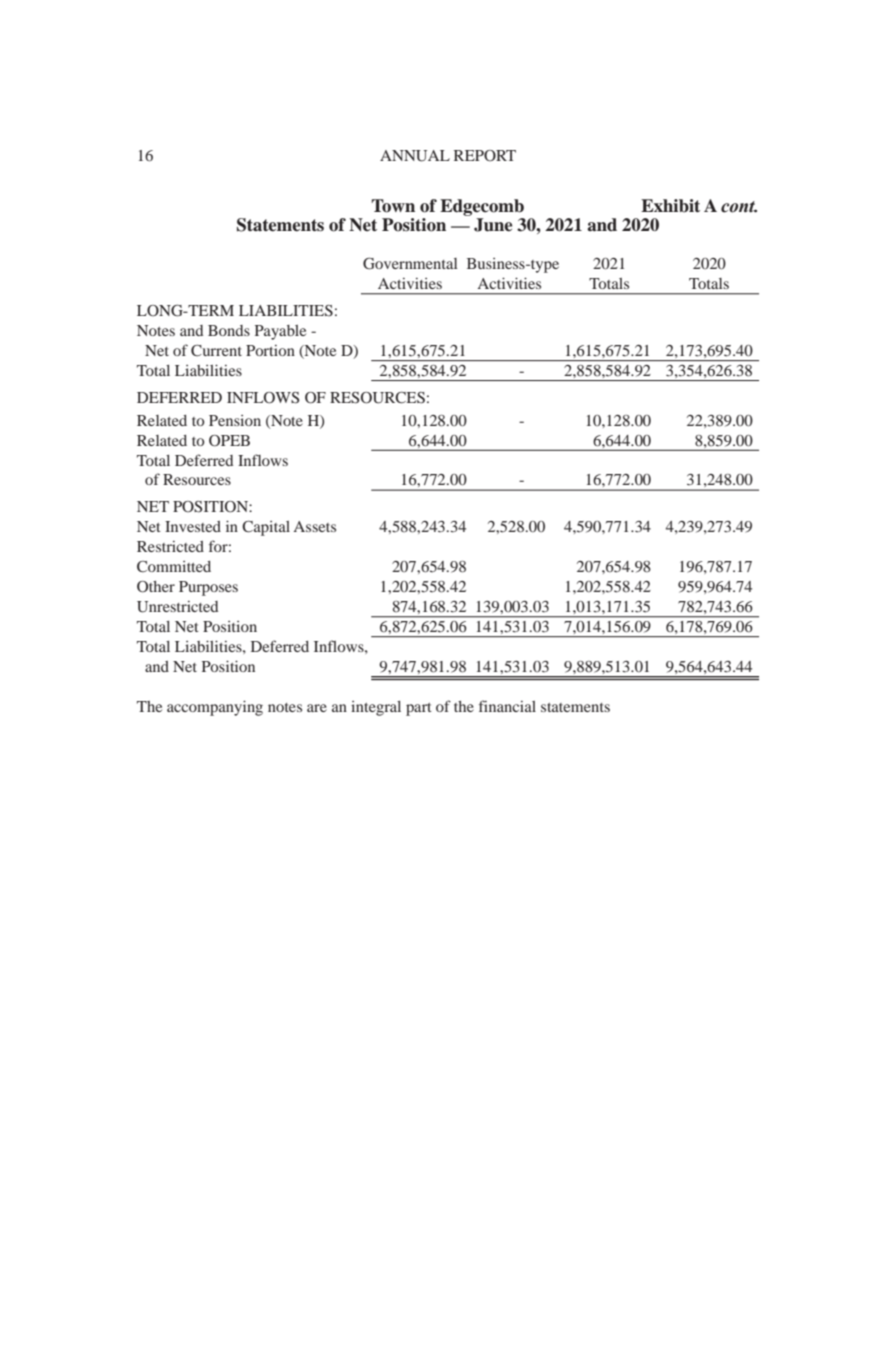  I want to click on ANNUAL, so click(415, 156).
